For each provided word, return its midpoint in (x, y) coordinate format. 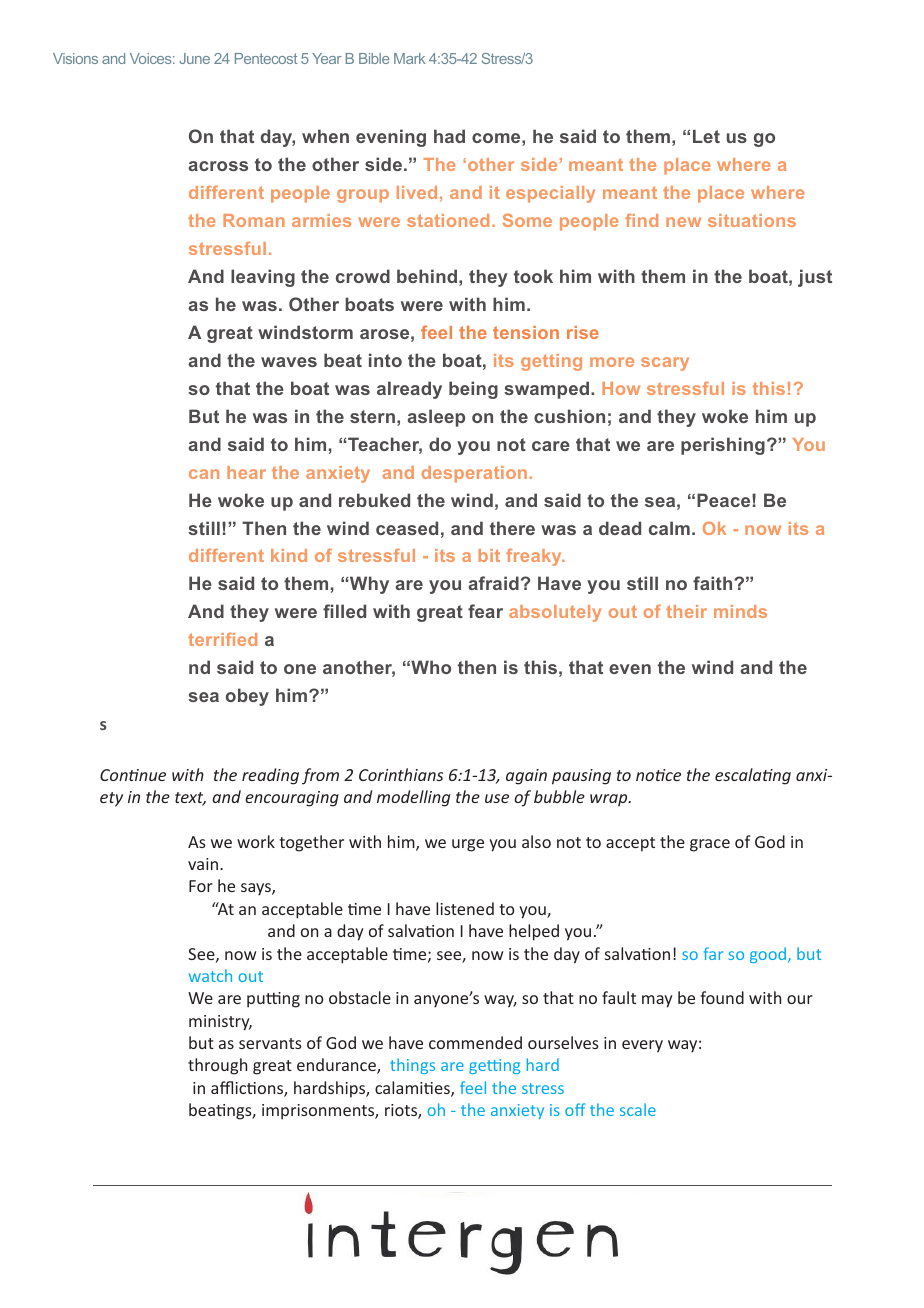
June (194, 58)
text (190, 799)
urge (468, 845)
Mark (409, 58)
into (385, 360)
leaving (263, 278)
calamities (413, 1089)
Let (706, 136)
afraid (493, 583)
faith (714, 583)
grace (710, 845)
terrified (222, 639)
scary (665, 364)
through (217, 1066)
